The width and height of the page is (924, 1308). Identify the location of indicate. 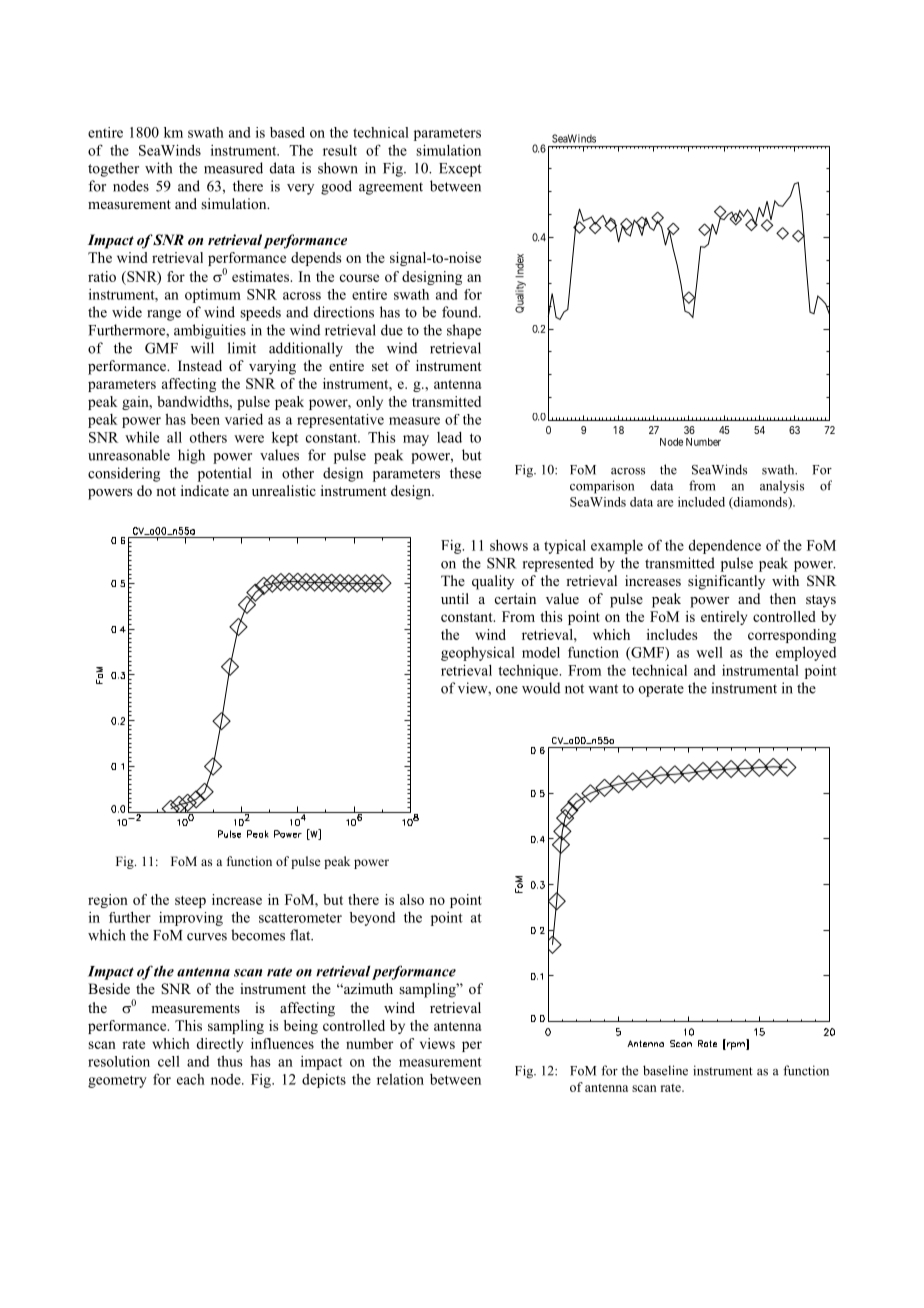
(205, 490).
